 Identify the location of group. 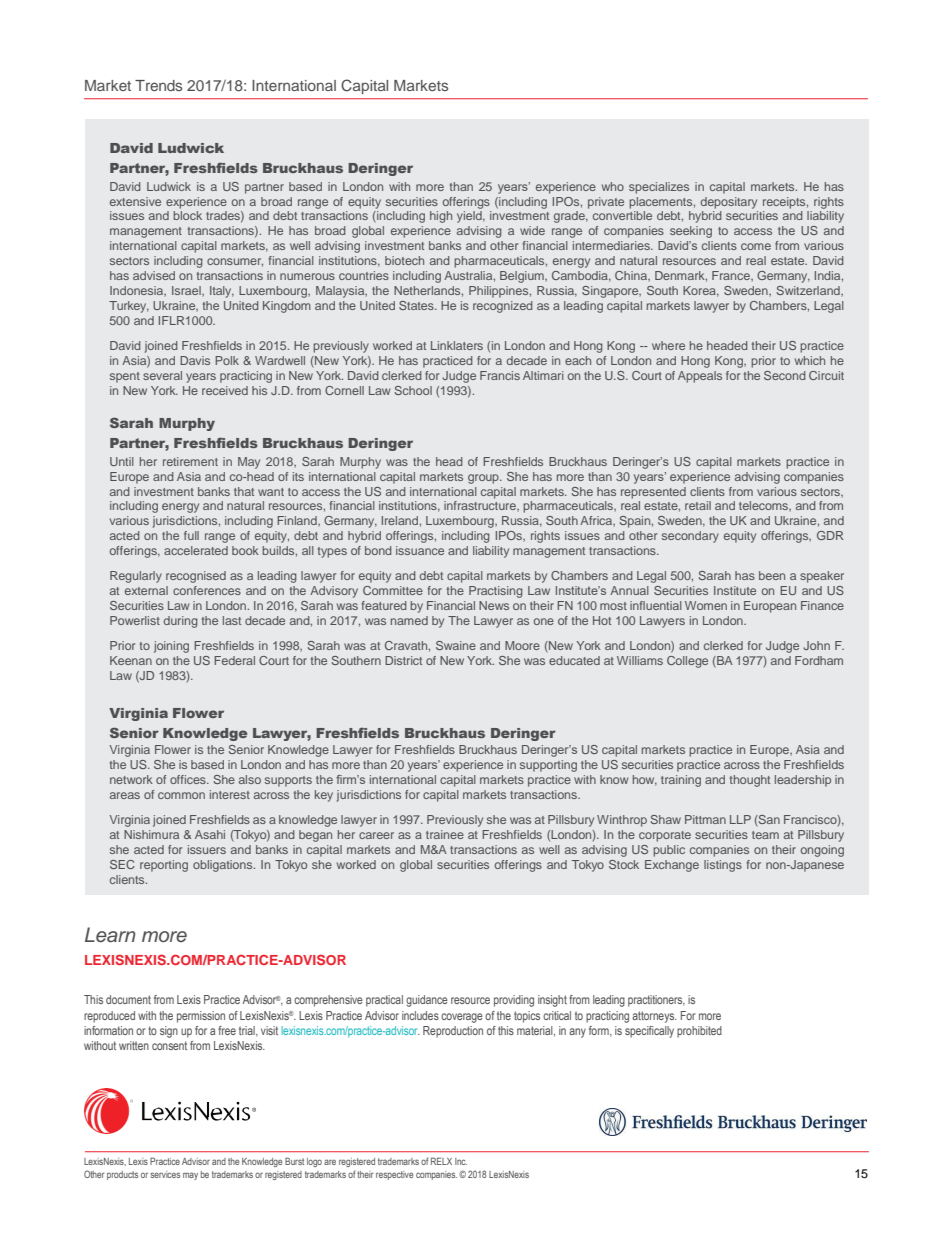
(484, 479).
